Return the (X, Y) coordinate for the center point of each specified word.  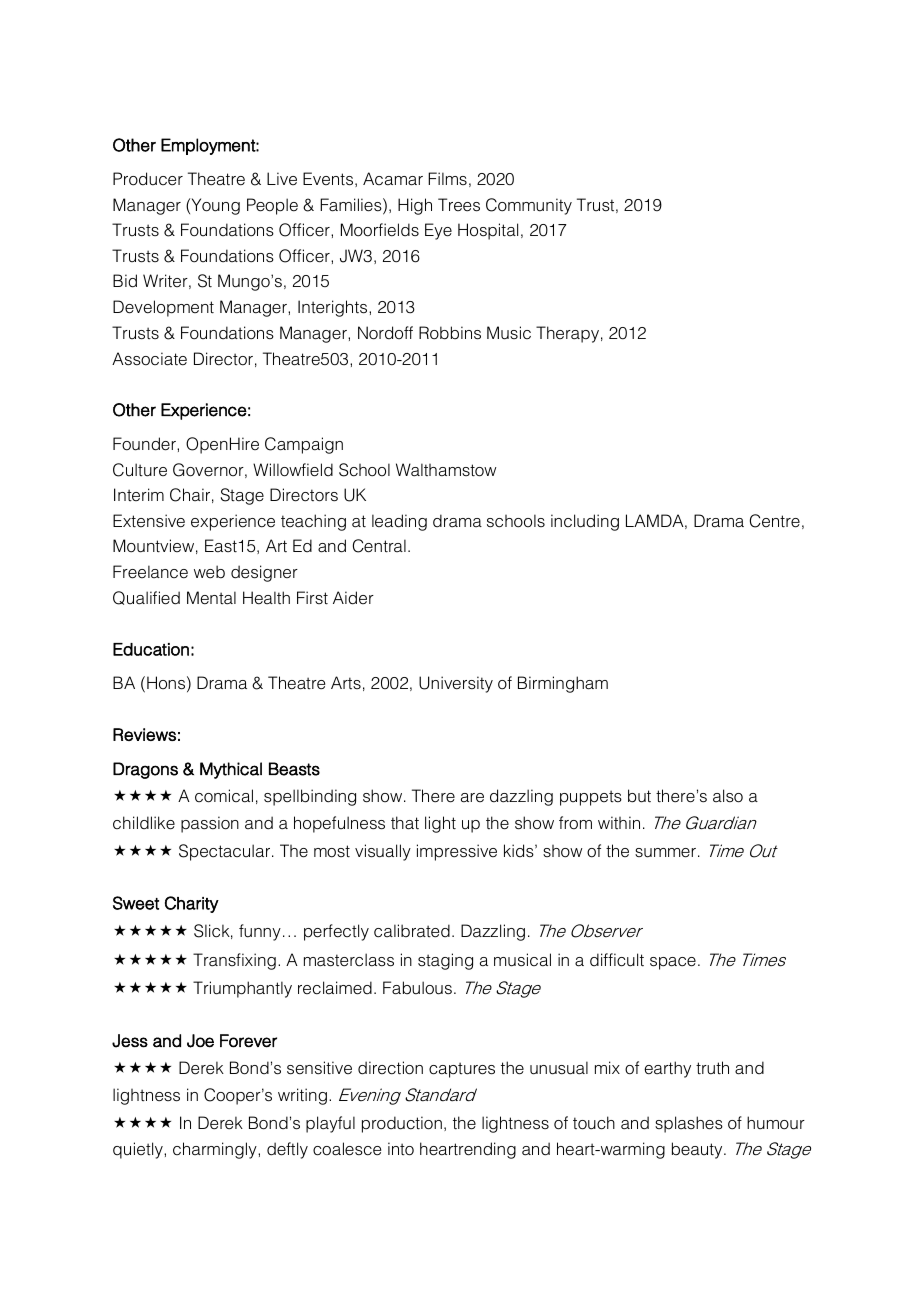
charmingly (216, 1150)
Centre (775, 521)
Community (529, 206)
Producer (148, 179)
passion (210, 824)
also (728, 796)
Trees (459, 205)
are (472, 798)
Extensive (149, 521)
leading (399, 522)
